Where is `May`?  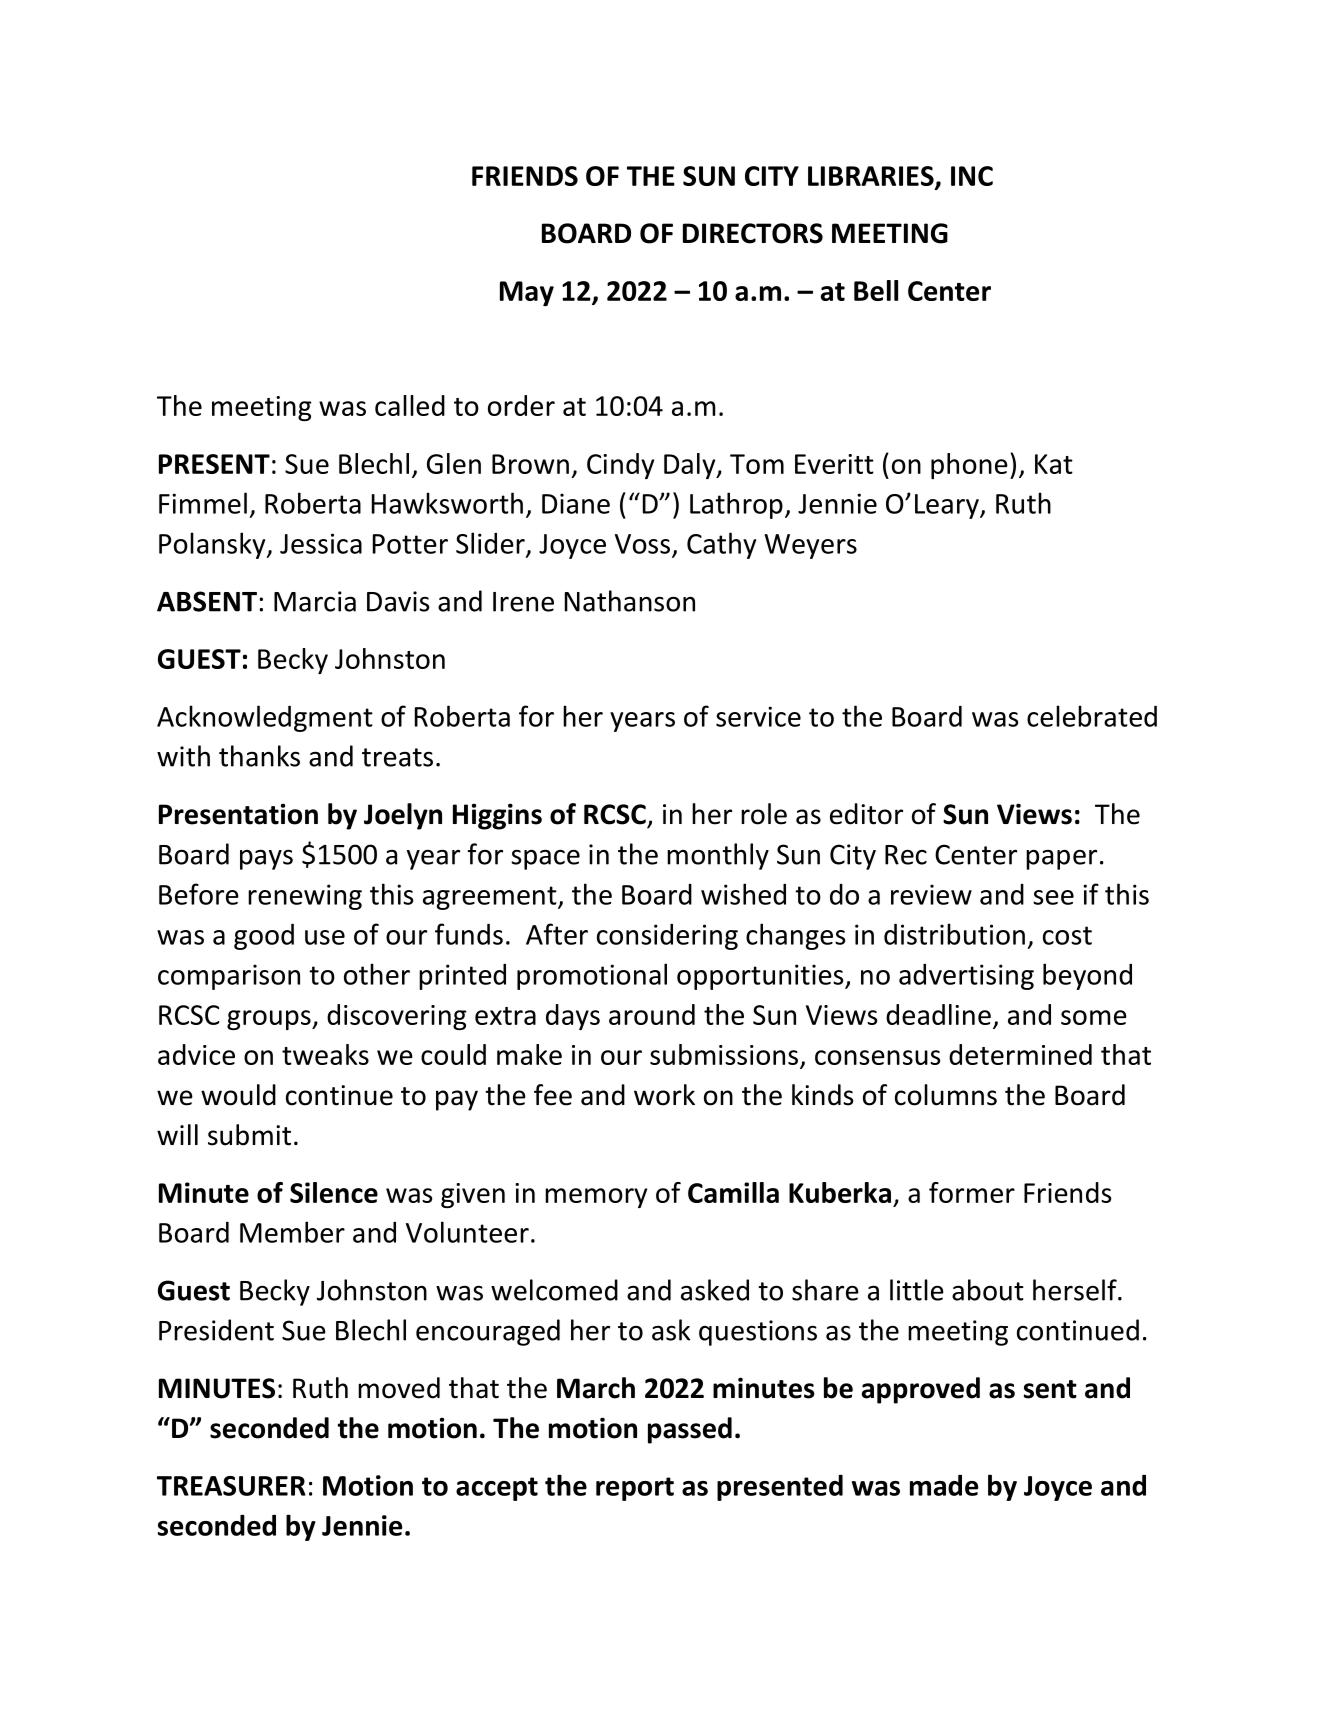 May is located at coordinates (527, 293).
